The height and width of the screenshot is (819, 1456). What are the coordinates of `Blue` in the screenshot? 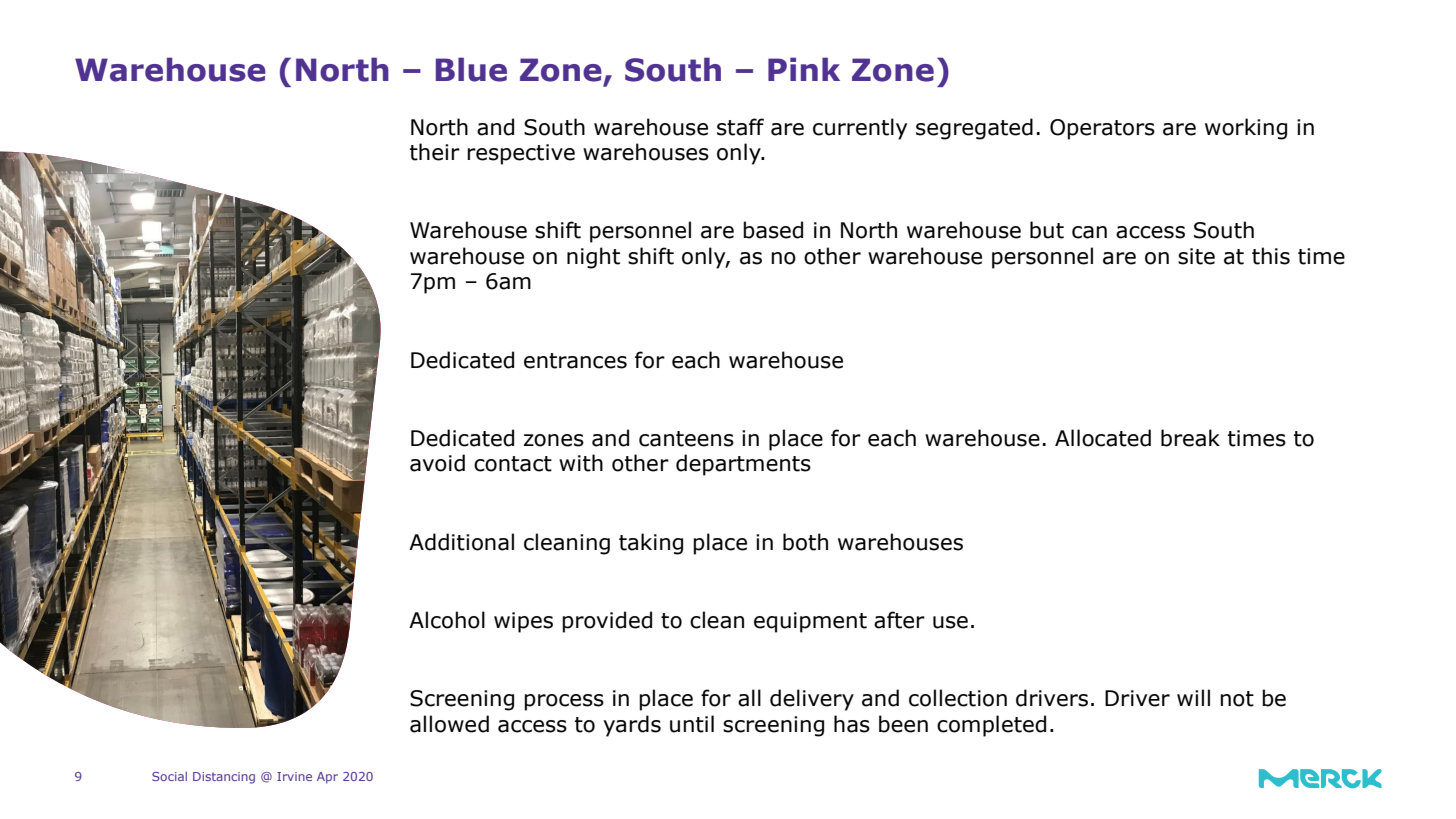 It's located at (471, 69).
